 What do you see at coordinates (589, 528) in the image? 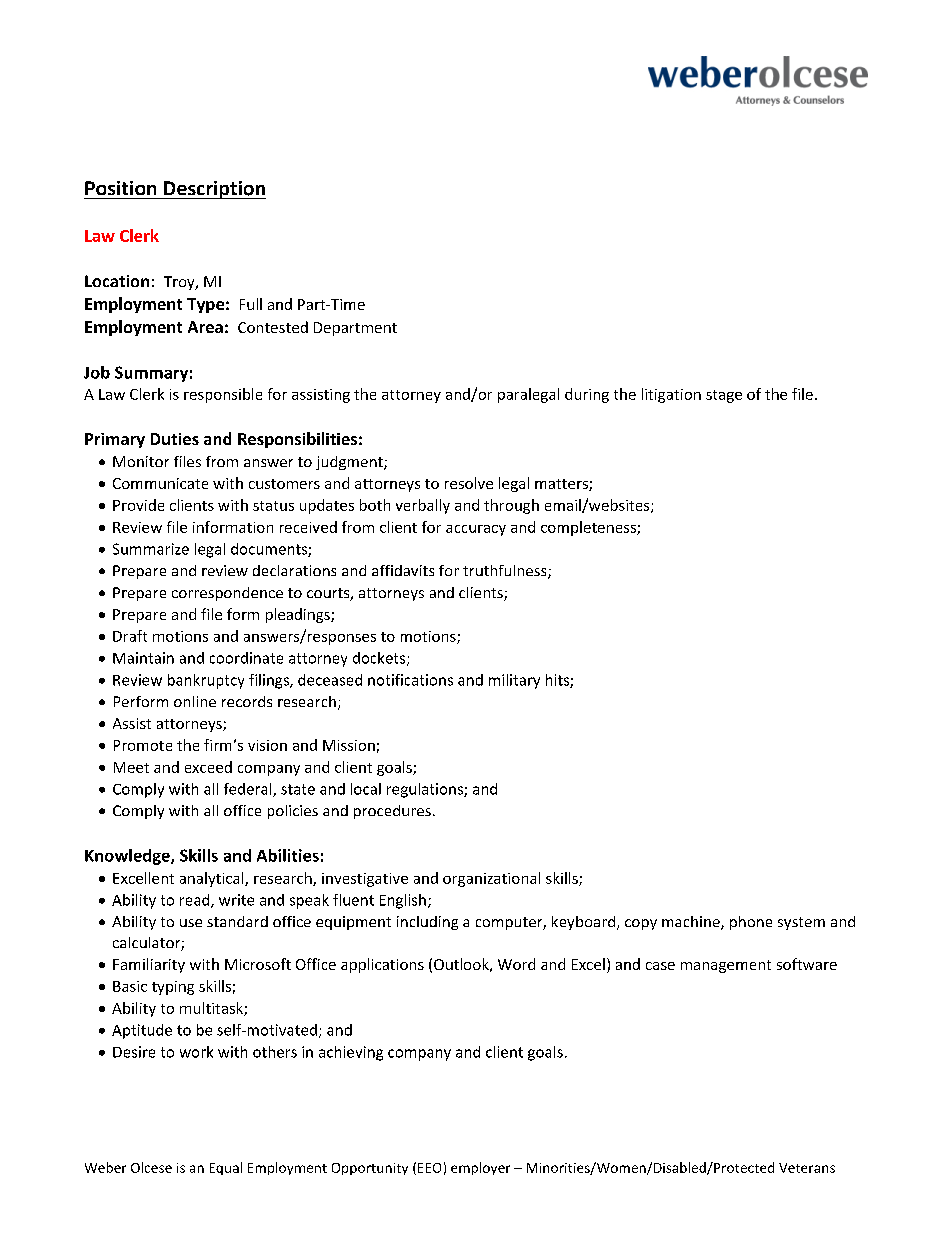
I see `completeness` at bounding box center [589, 528].
